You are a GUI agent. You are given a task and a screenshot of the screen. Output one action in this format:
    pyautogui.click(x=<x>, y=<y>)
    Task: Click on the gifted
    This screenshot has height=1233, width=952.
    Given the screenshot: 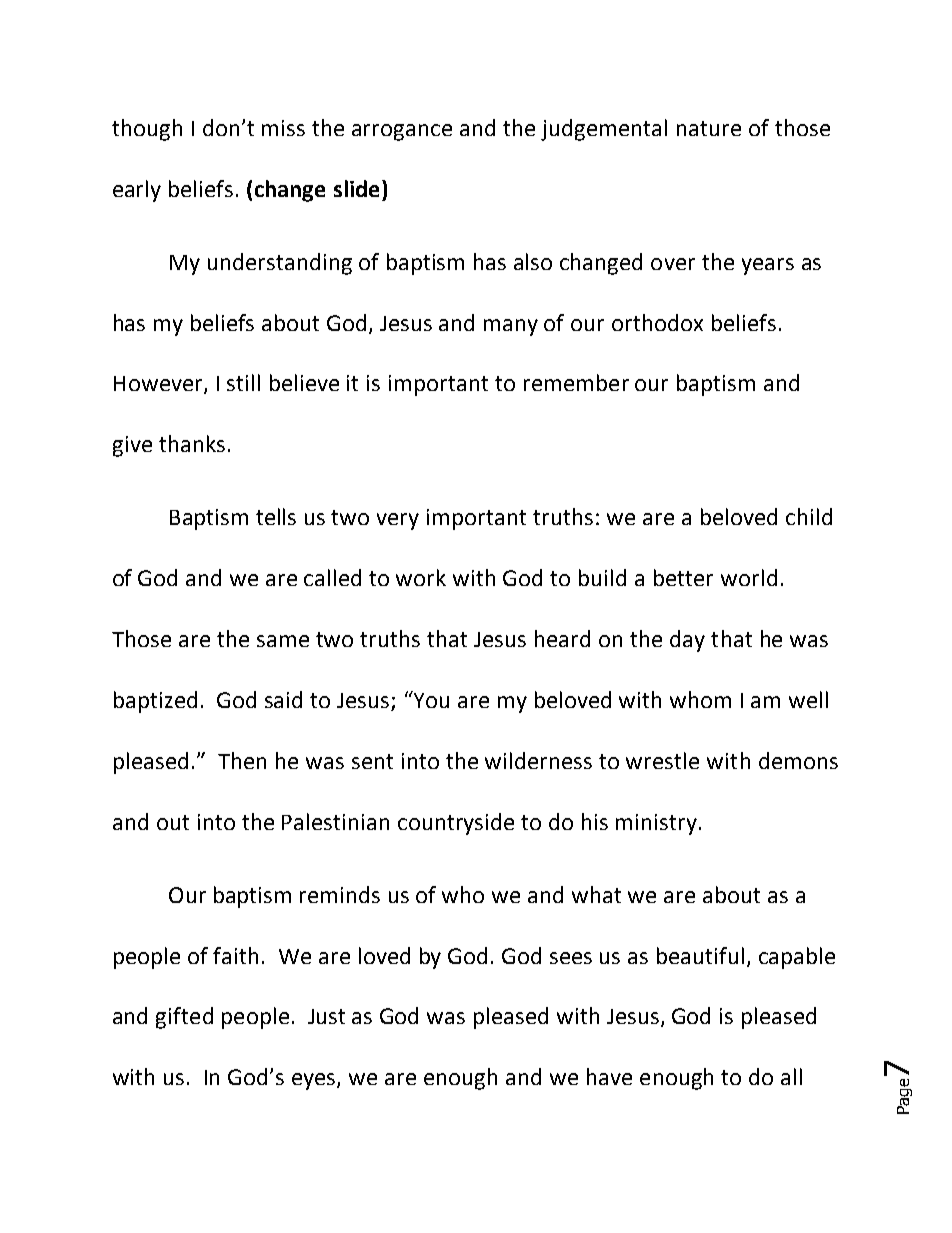 What is the action you would take?
    pyautogui.click(x=184, y=1018)
